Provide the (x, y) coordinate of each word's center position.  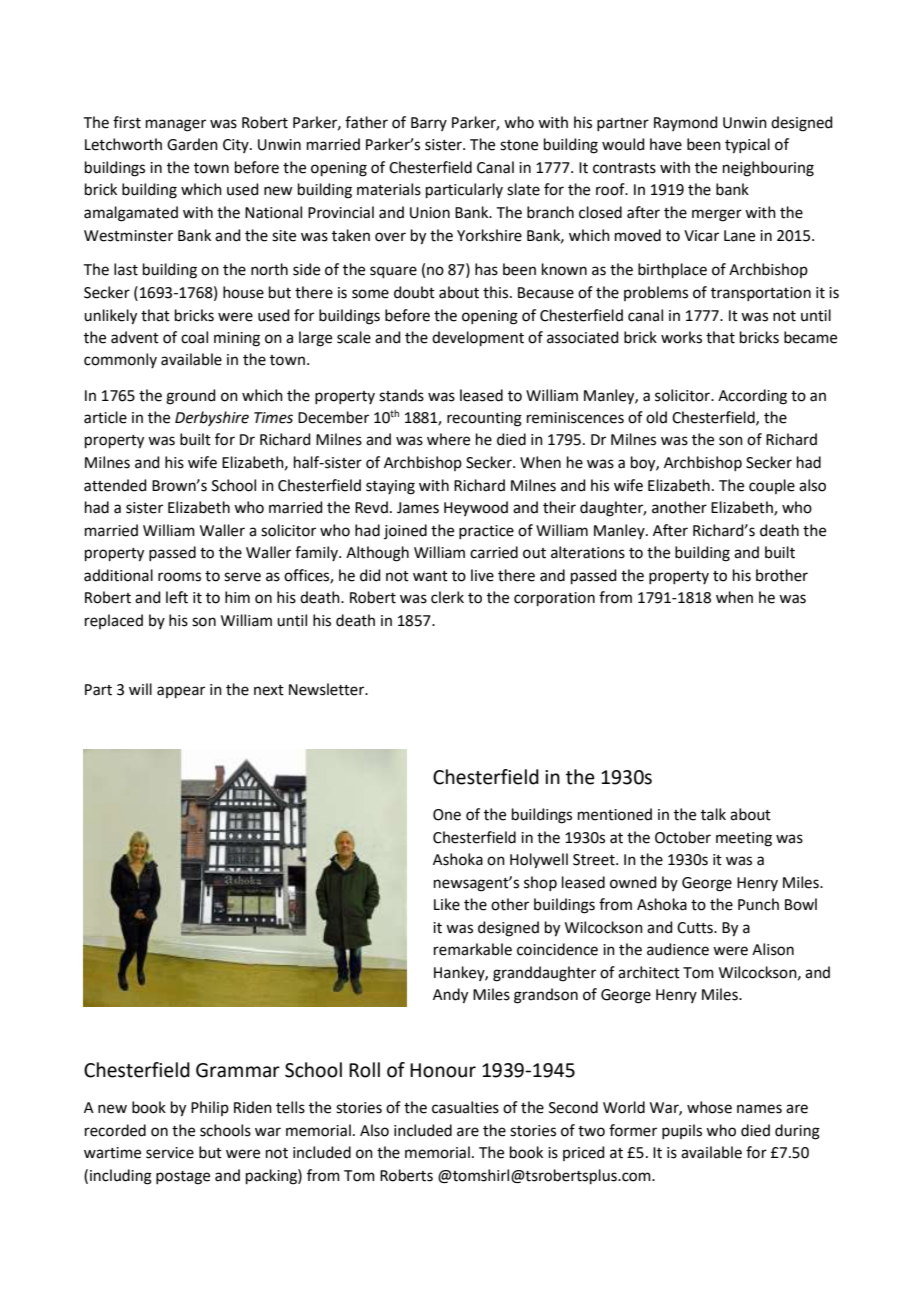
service (170, 1153)
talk (713, 814)
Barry (429, 124)
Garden (192, 144)
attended (115, 485)
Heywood (476, 508)
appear (181, 692)
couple (772, 486)
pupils (682, 1131)
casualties (465, 1107)
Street (595, 860)
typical (747, 146)
